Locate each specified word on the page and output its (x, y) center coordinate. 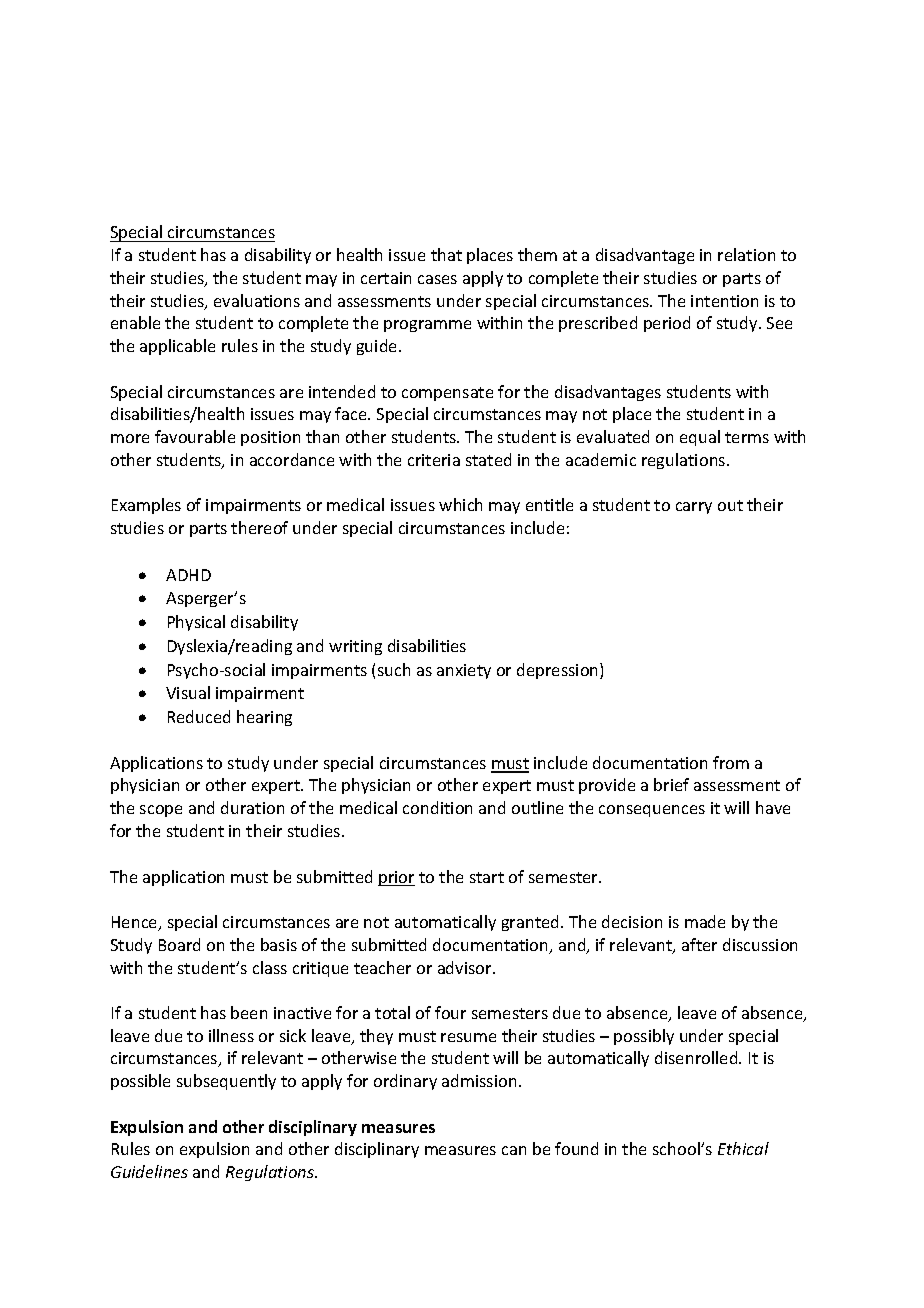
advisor (466, 967)
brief (671, 784)
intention (724, 301)
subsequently (226, 1082)
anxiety (464, 671)
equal (700, 438)
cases (437, 279)
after (699, 944)
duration (252, 807)
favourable (195, 436)
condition (437, 807)
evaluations (257, 300)
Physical (196, 623)
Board (179, 944)
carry (694, 508)
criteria (434, 460)
